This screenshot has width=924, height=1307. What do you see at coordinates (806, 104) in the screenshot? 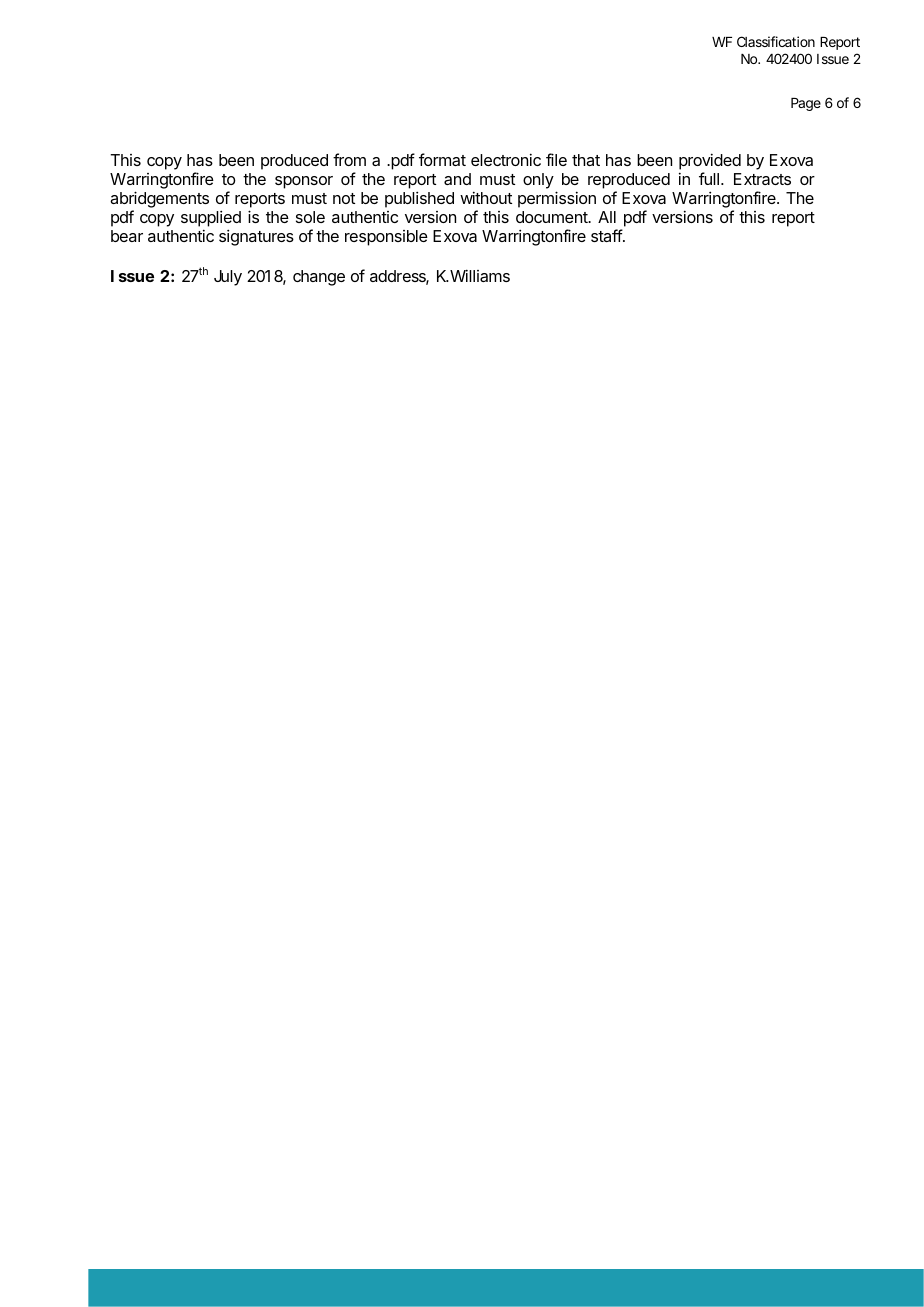
I see `Page` at bounding box center [806, 104].
